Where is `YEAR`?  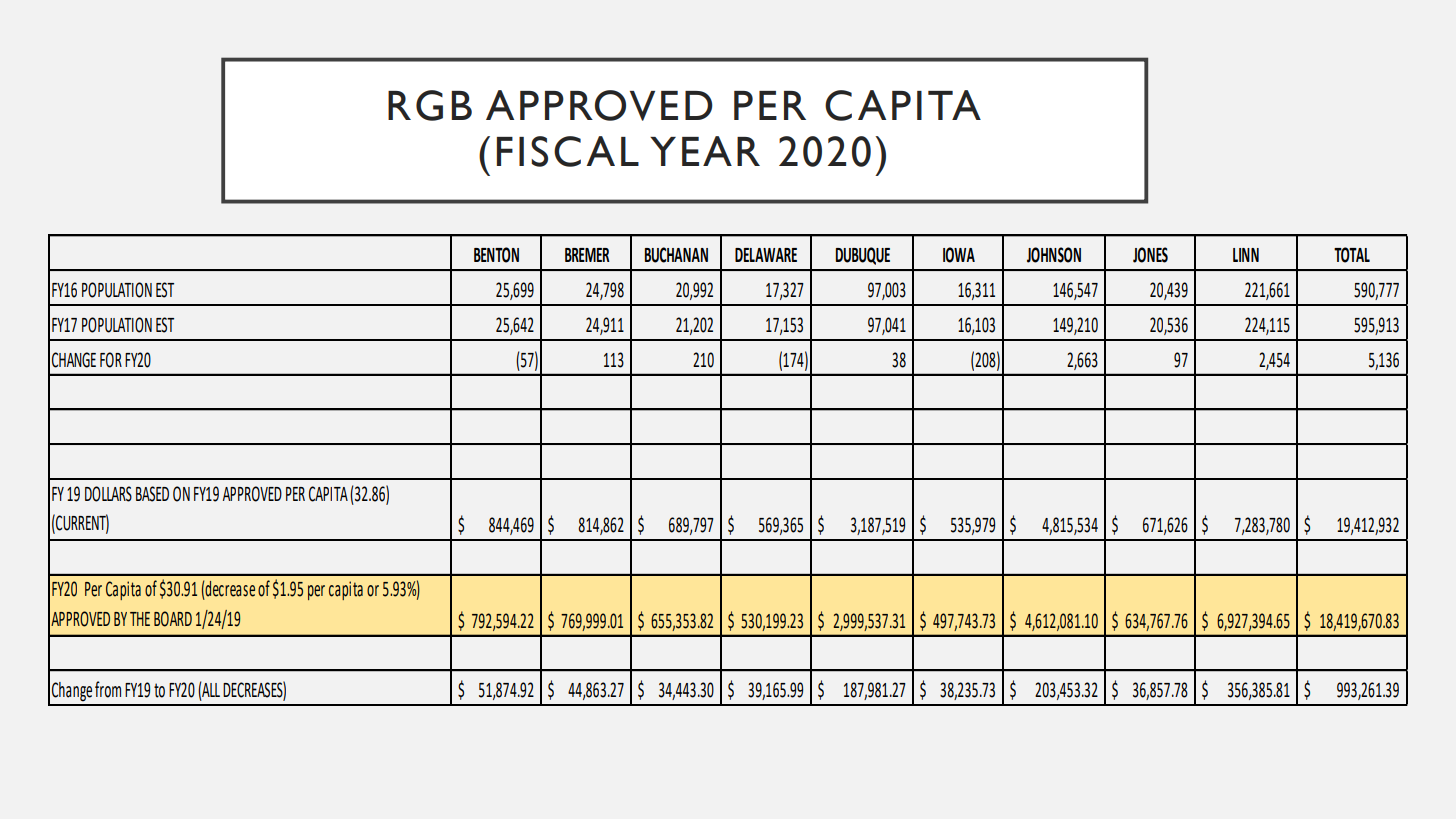
YEAR is located at coordinates (705, 151).
